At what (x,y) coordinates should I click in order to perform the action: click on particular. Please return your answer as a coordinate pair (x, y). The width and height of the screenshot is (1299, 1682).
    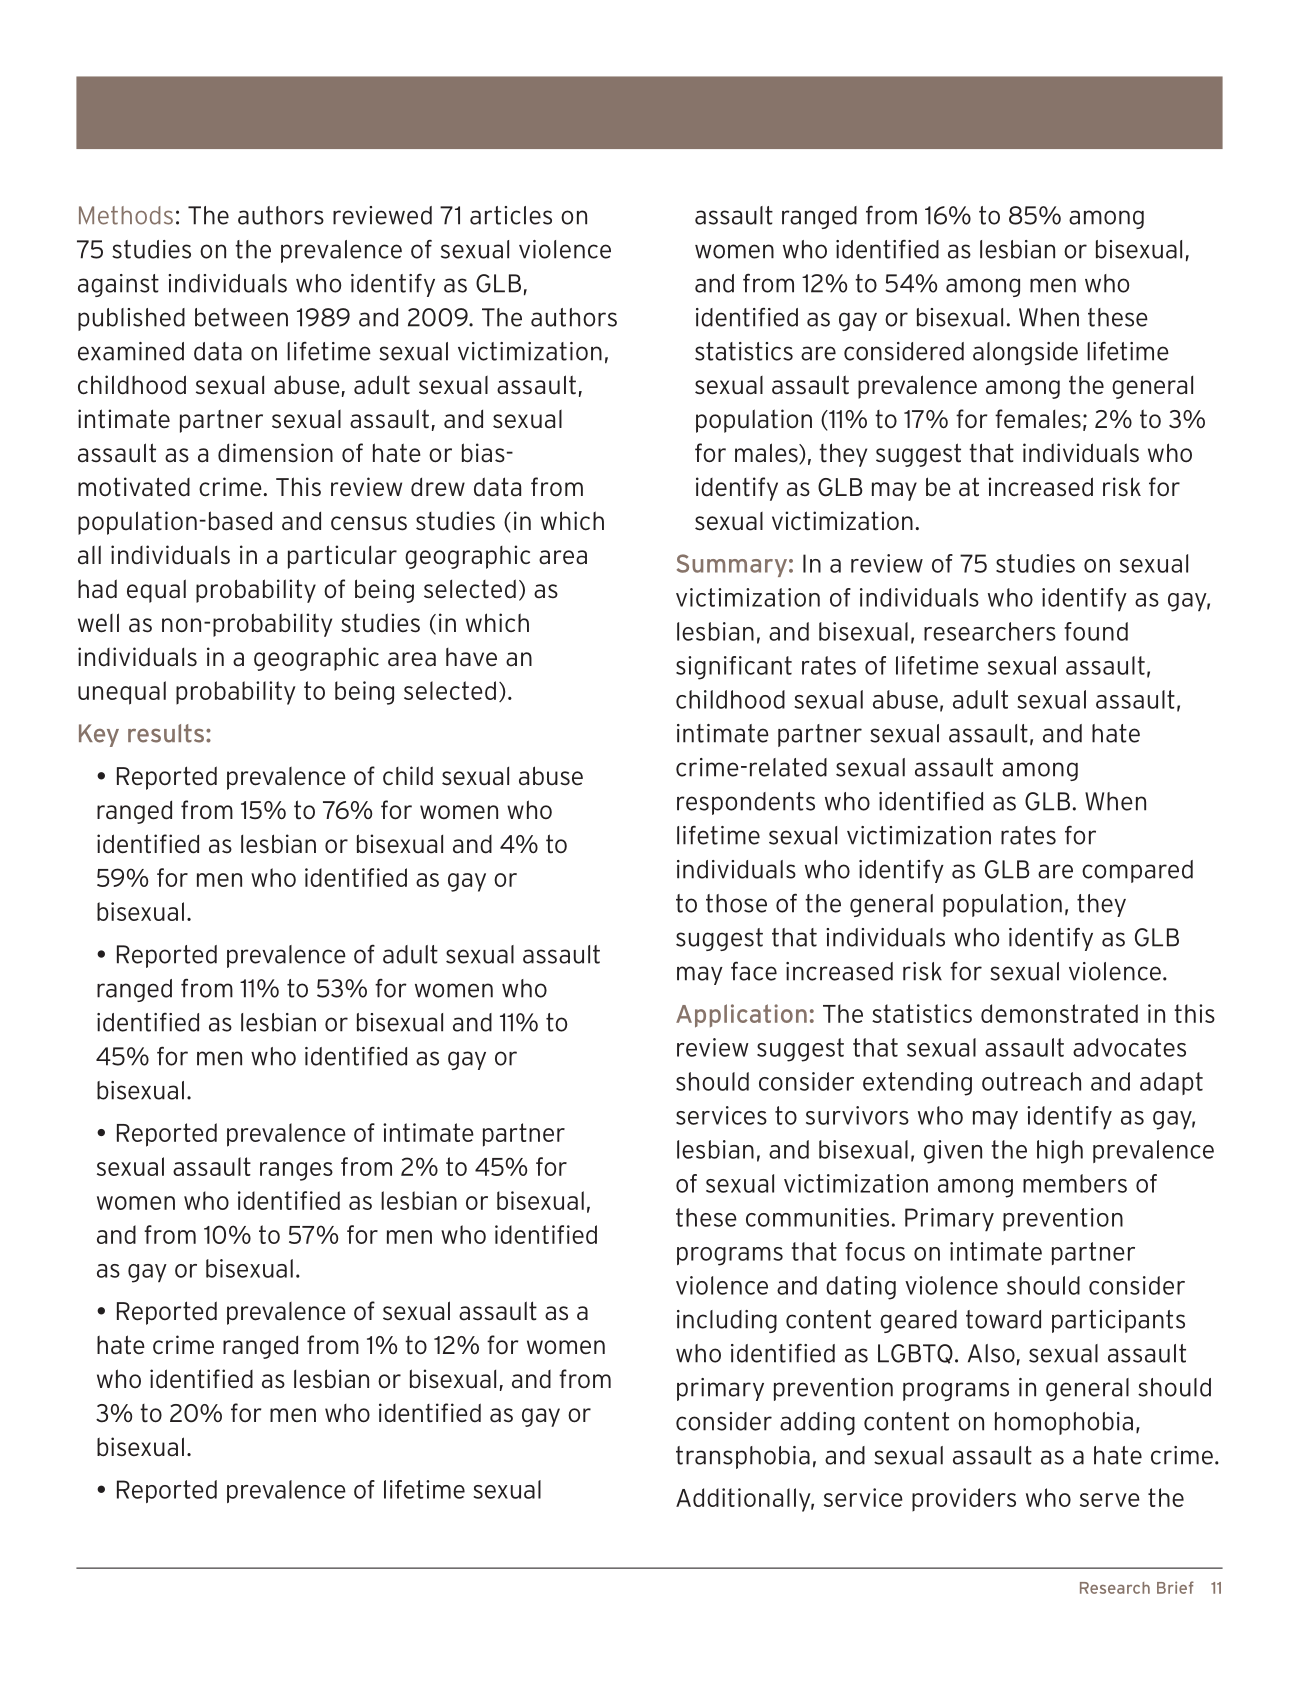
    Looking at the image, I should click on (342, 557).
